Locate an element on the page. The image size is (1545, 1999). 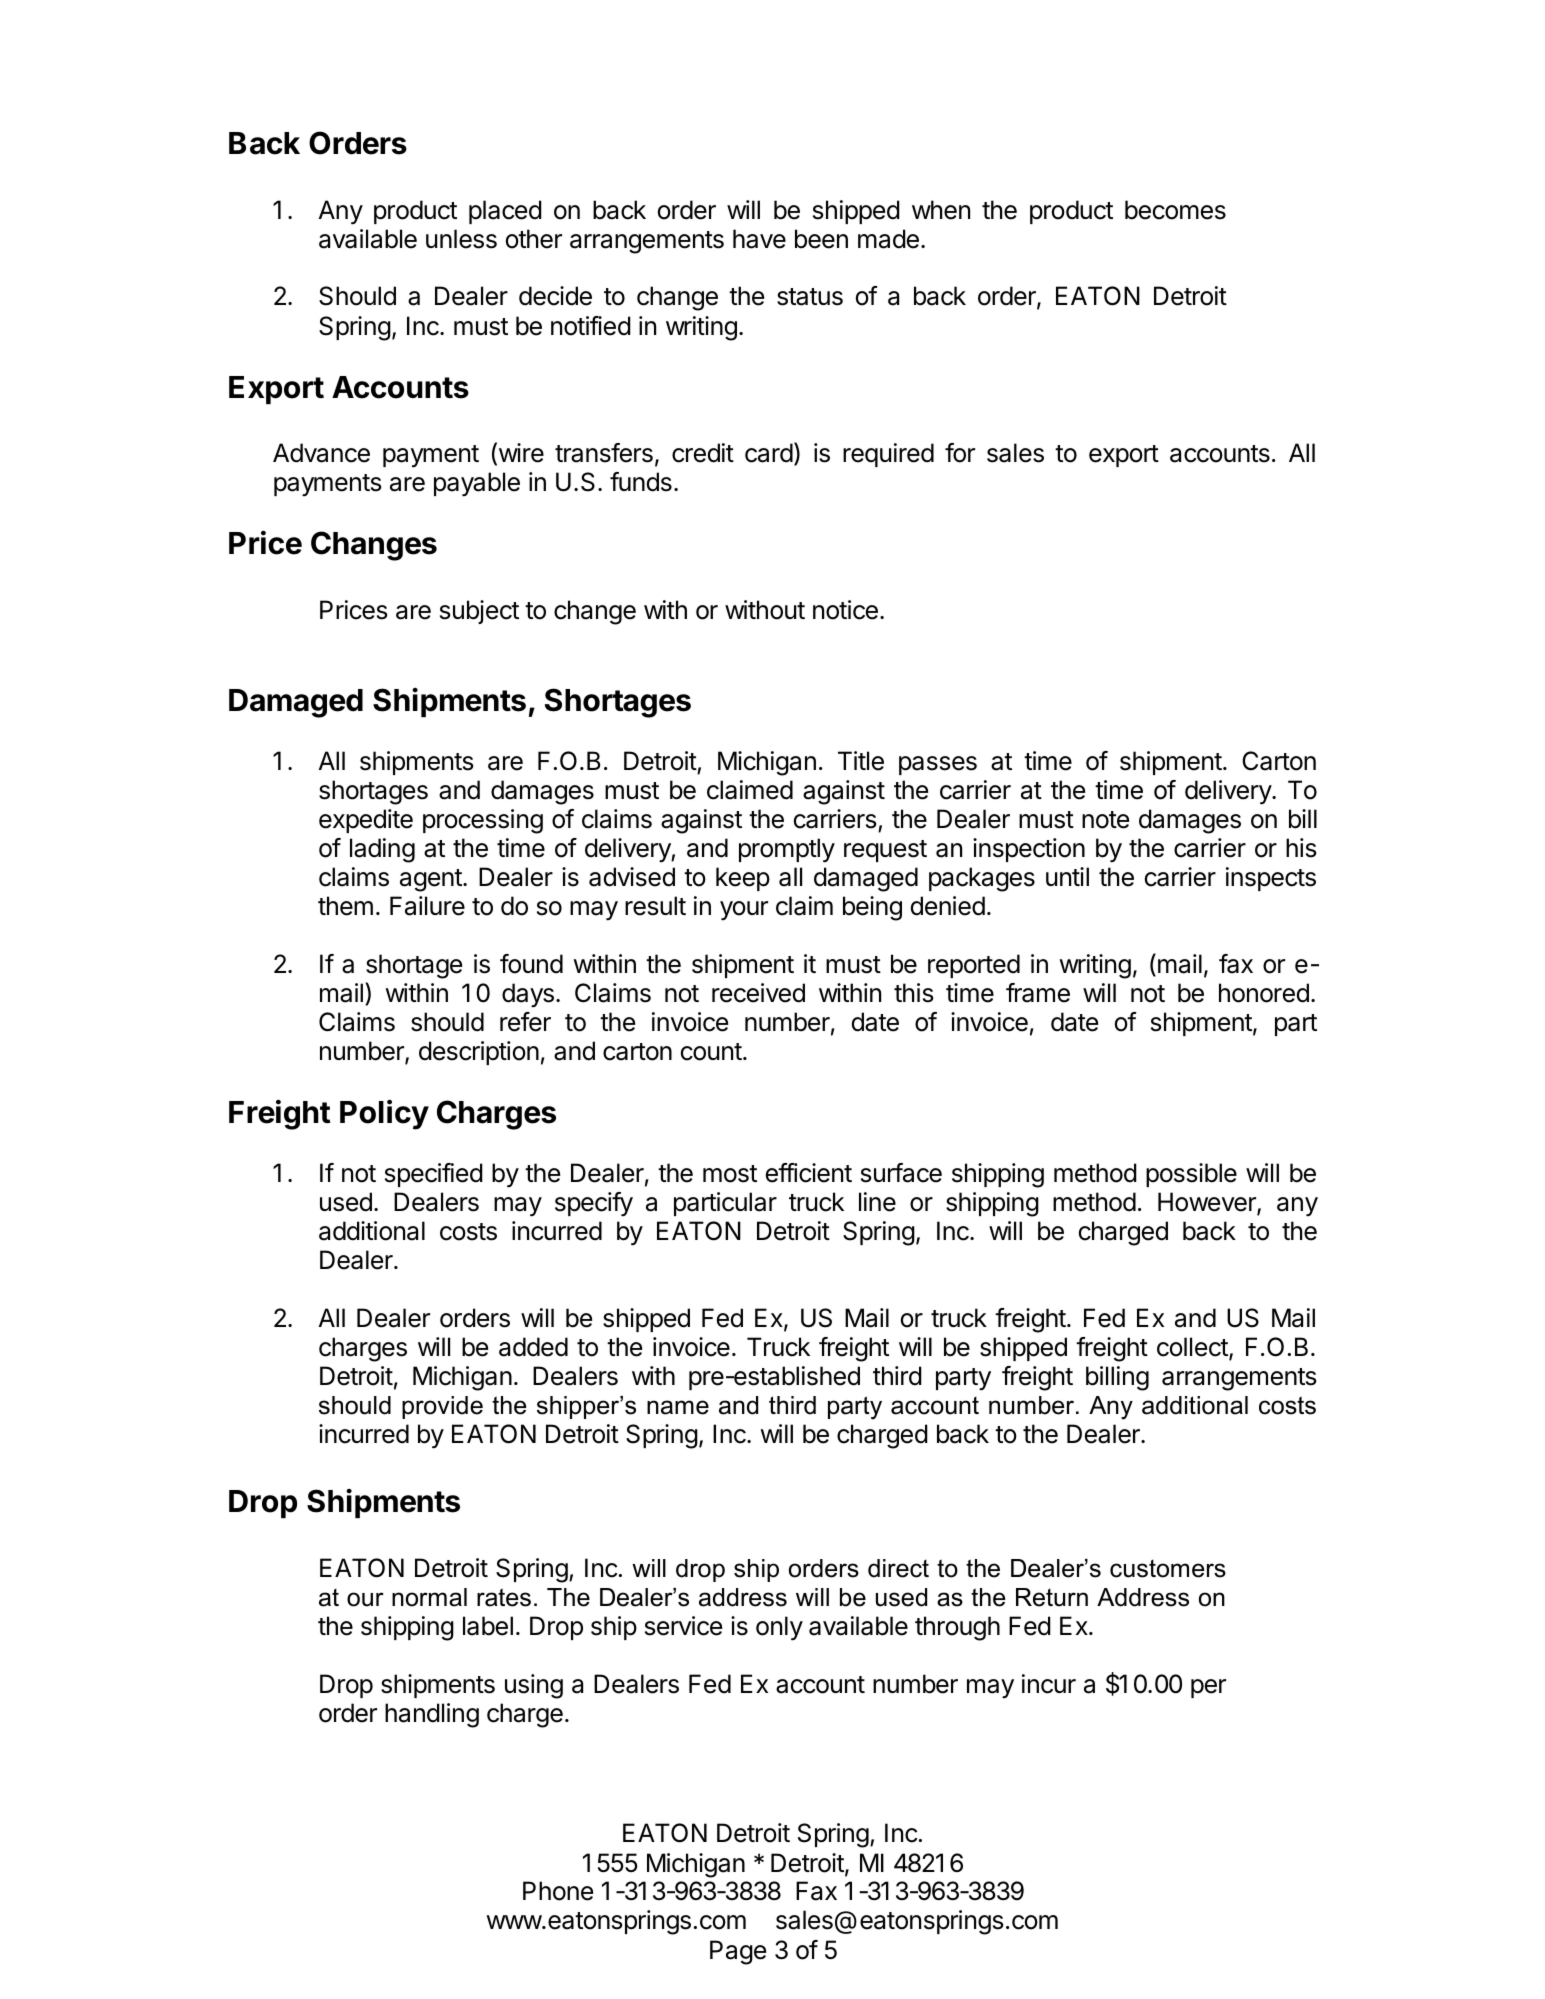
customers is located at coordinates (1168, 1569).
